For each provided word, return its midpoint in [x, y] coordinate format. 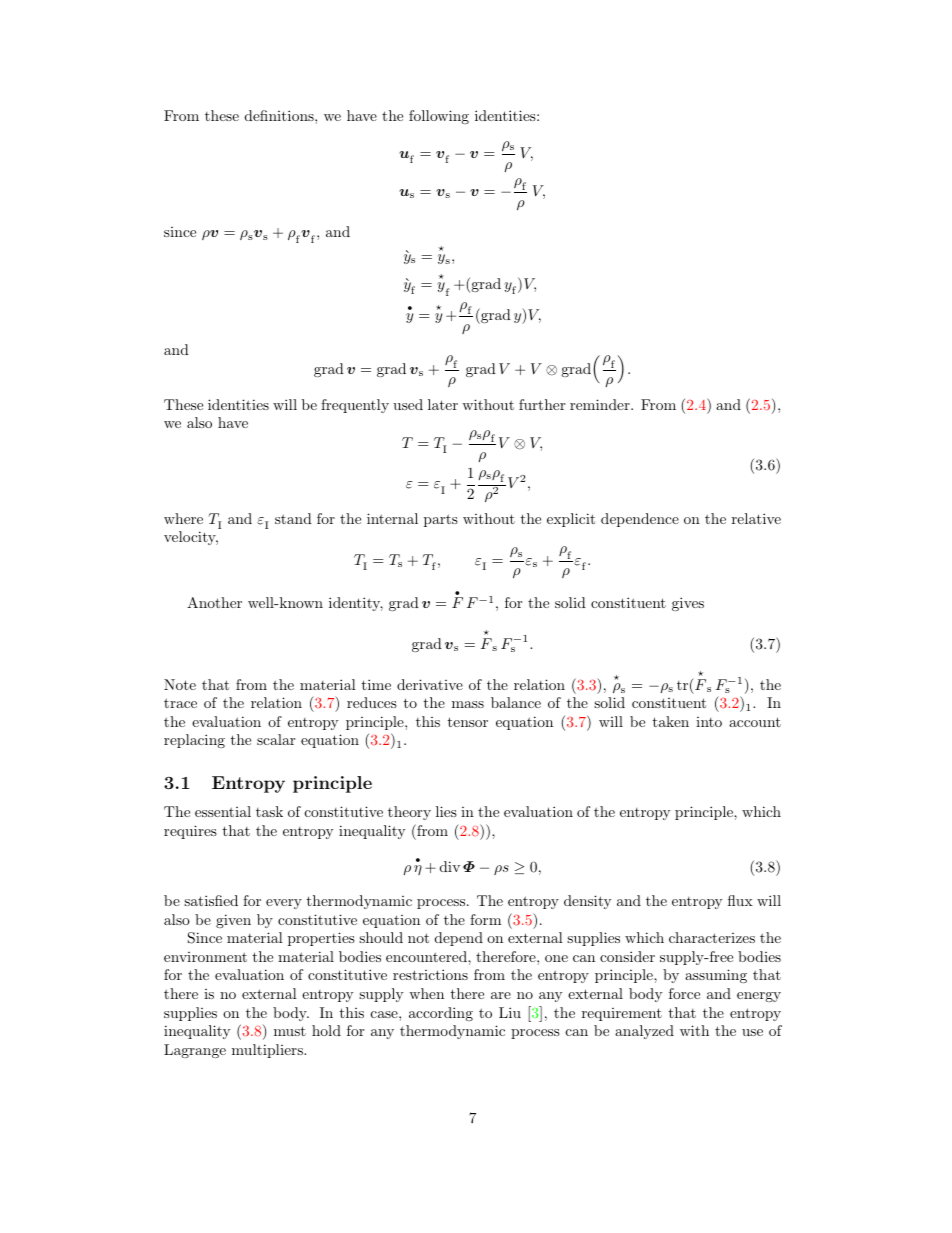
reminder [601, 404]
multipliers [268, 1051]
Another [214, 602]
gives [688, 604]
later [443, 404]
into [709, 722]
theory [409, 813]
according [441, 1014]
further [542, 404]
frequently [355, 406]
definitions [280, 115]
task [269, 811]
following [439, 117]
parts [441, 520]
